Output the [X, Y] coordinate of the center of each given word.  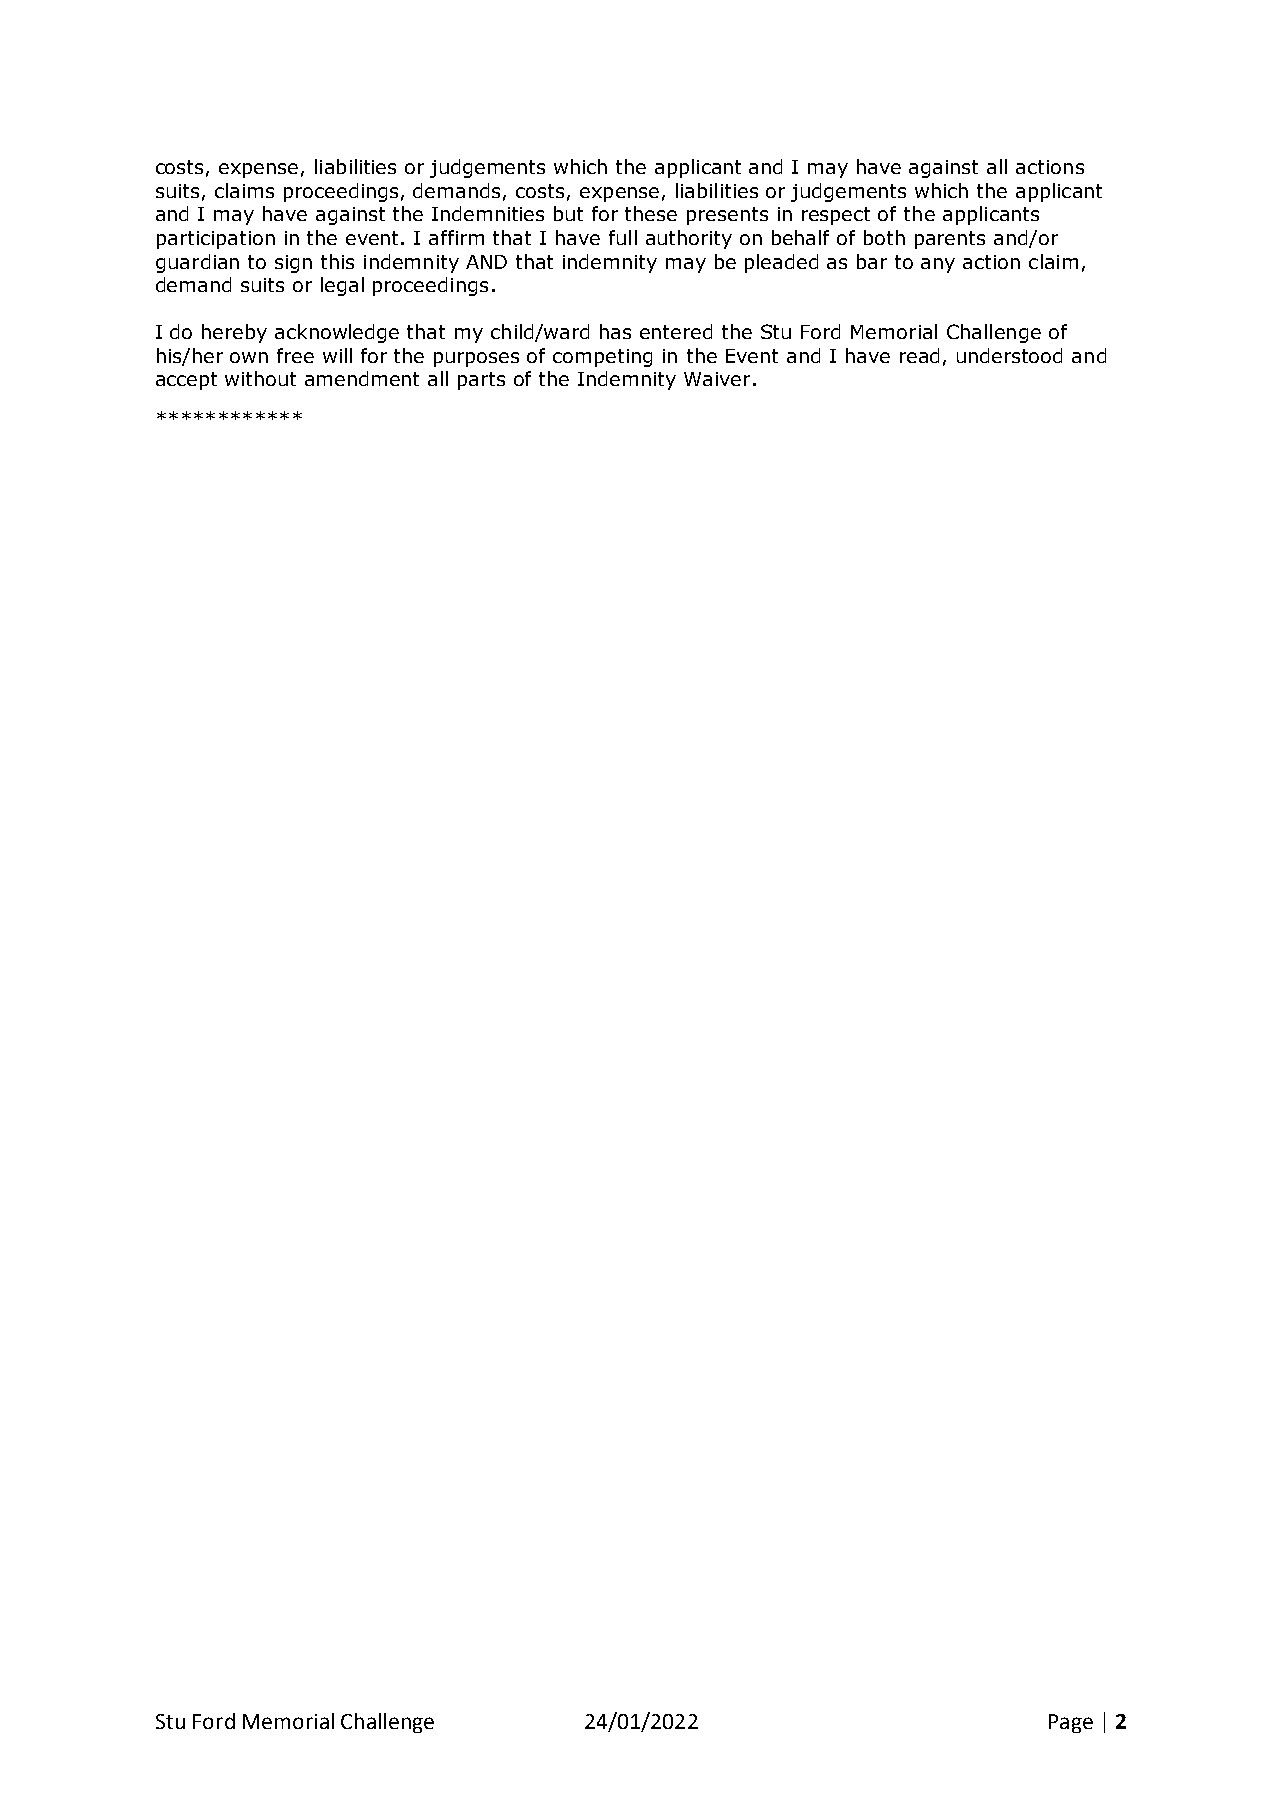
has [615, 331]
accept [186, 381]
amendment [362, 378]
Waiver [717, 379]
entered [676, 331]
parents [950, 240]
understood [1009, 355]
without [260, 378]
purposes [476, 359]
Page [1071, 1723]
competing [602, 358]
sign [293, 264]
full [623, 237]
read [919, 355]
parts [481, 381]
